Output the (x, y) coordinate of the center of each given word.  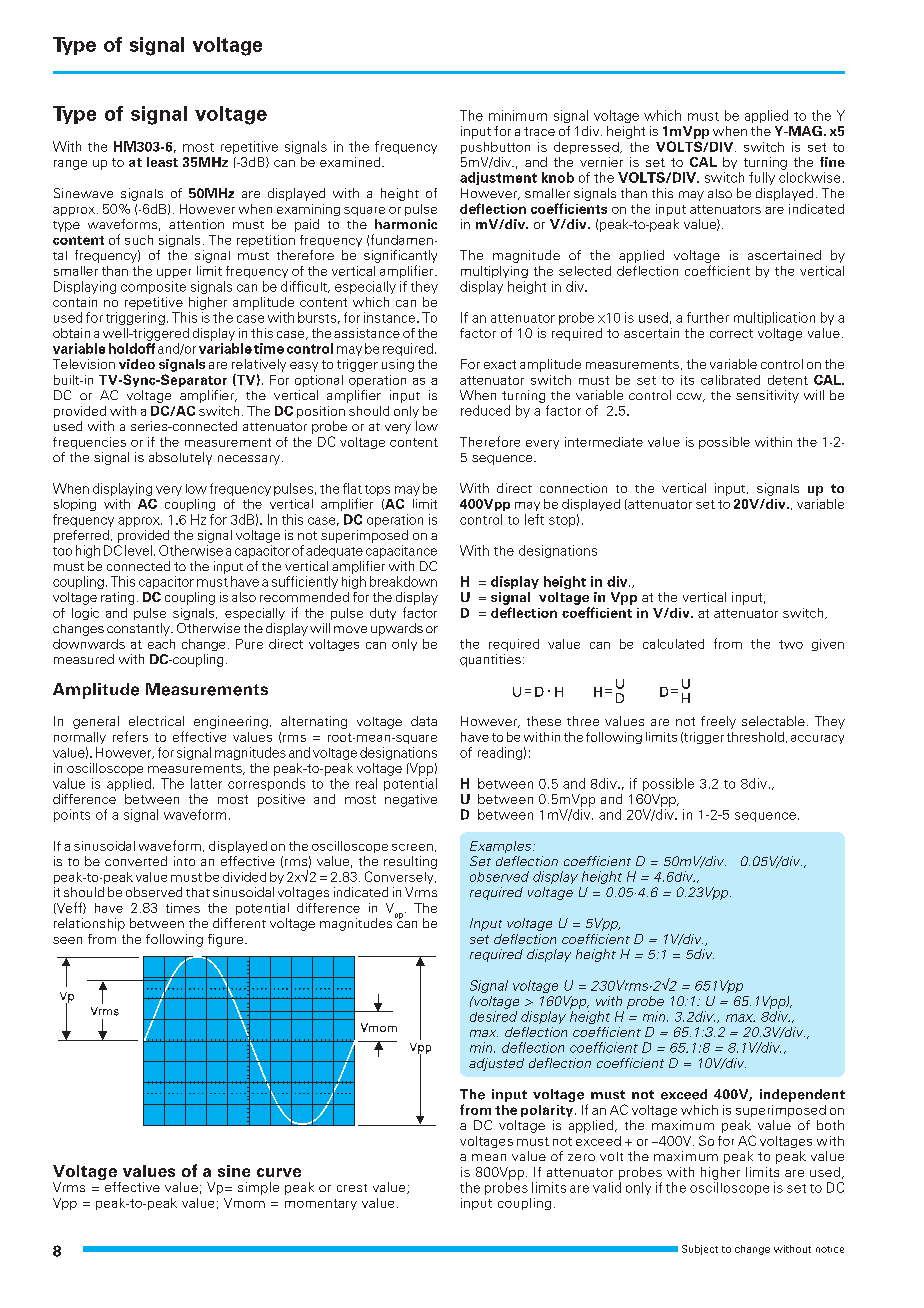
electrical (156, 721)
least (162, 162)
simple (258, 1188)
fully (762, 178)
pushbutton (495, 148)
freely (718, 722)
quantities (490, 660)
